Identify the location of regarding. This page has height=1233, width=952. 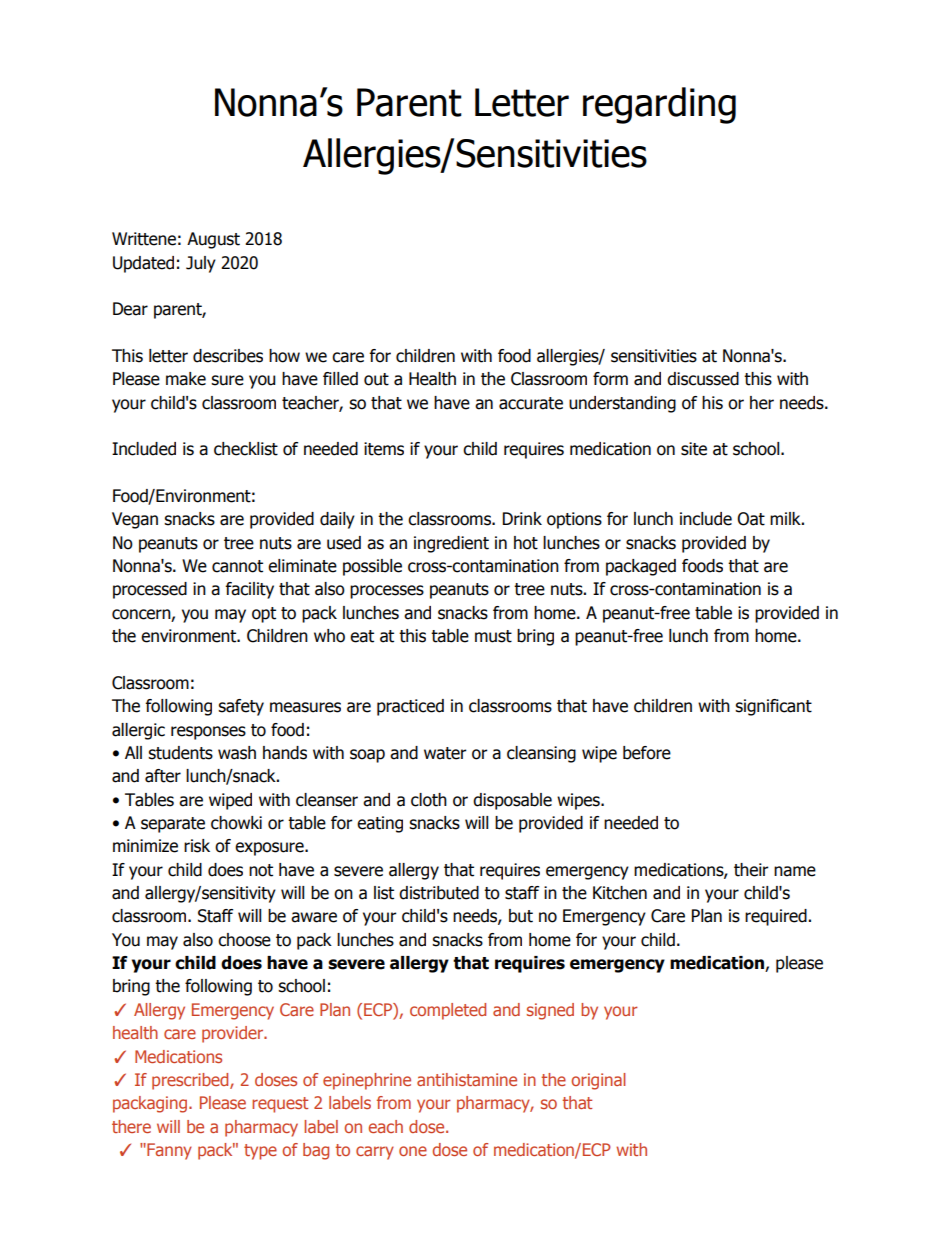
(659, 105).
